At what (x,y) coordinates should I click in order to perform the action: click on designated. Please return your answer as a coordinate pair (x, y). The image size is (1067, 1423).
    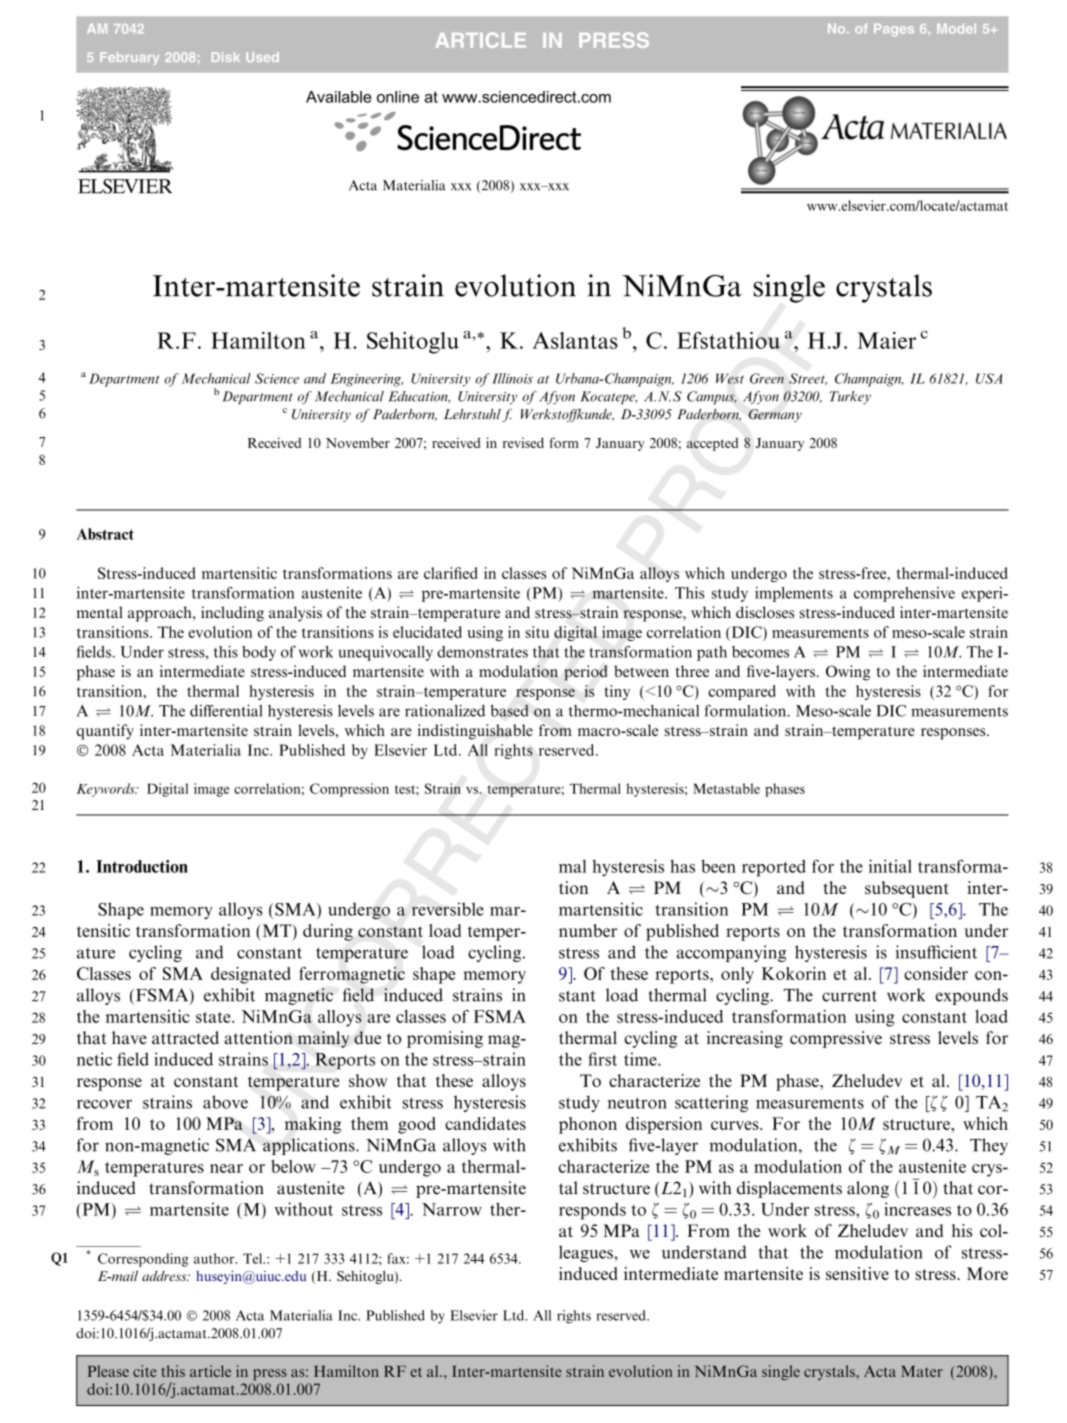
    Looking at the image, I should click on (251, 975).
